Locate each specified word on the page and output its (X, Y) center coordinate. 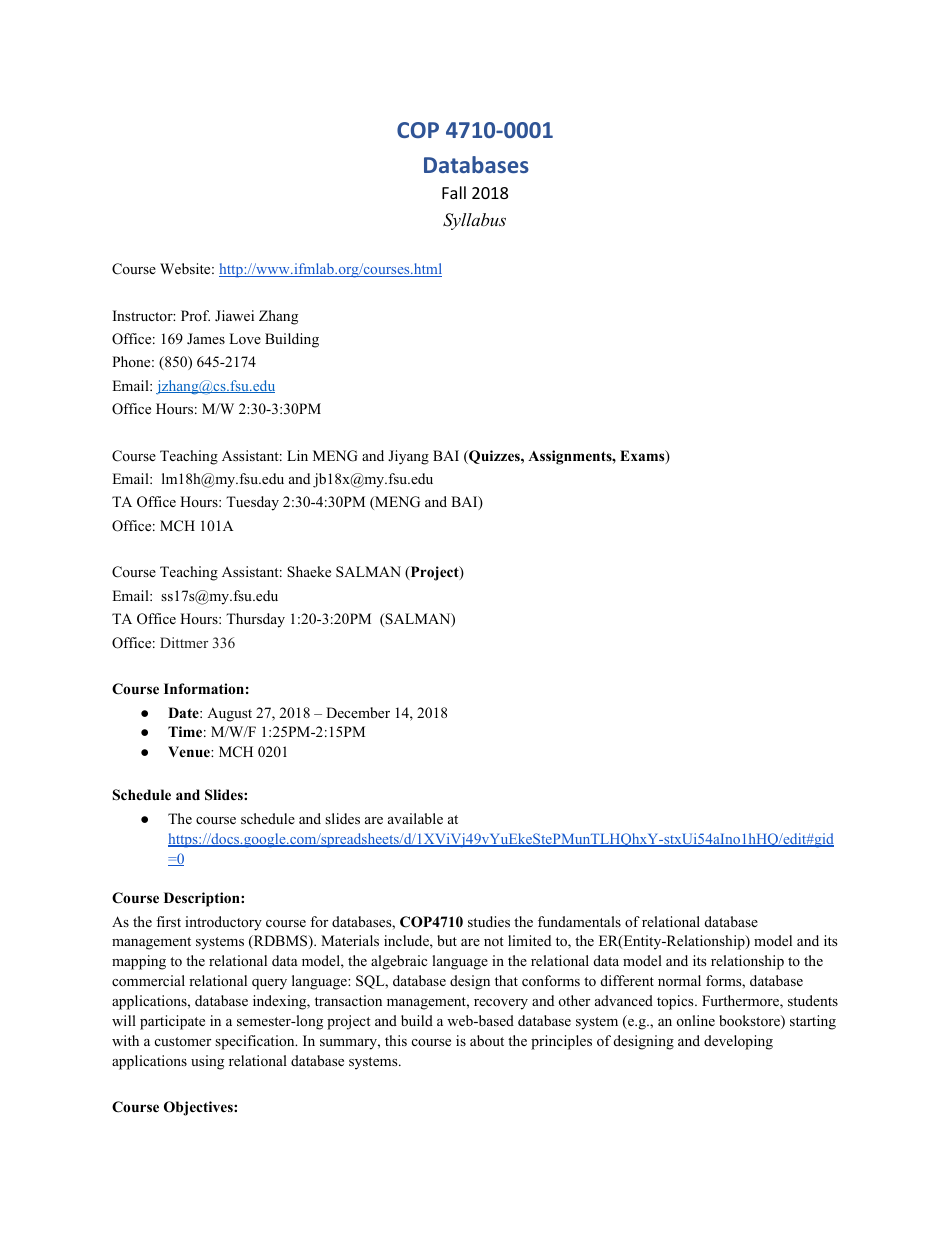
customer (183, 1041)
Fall (454, 192)
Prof (195, 315)
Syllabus (474, 221)
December (358, 712)
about (487, 1040)
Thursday (255, 620)
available (415, 818)
